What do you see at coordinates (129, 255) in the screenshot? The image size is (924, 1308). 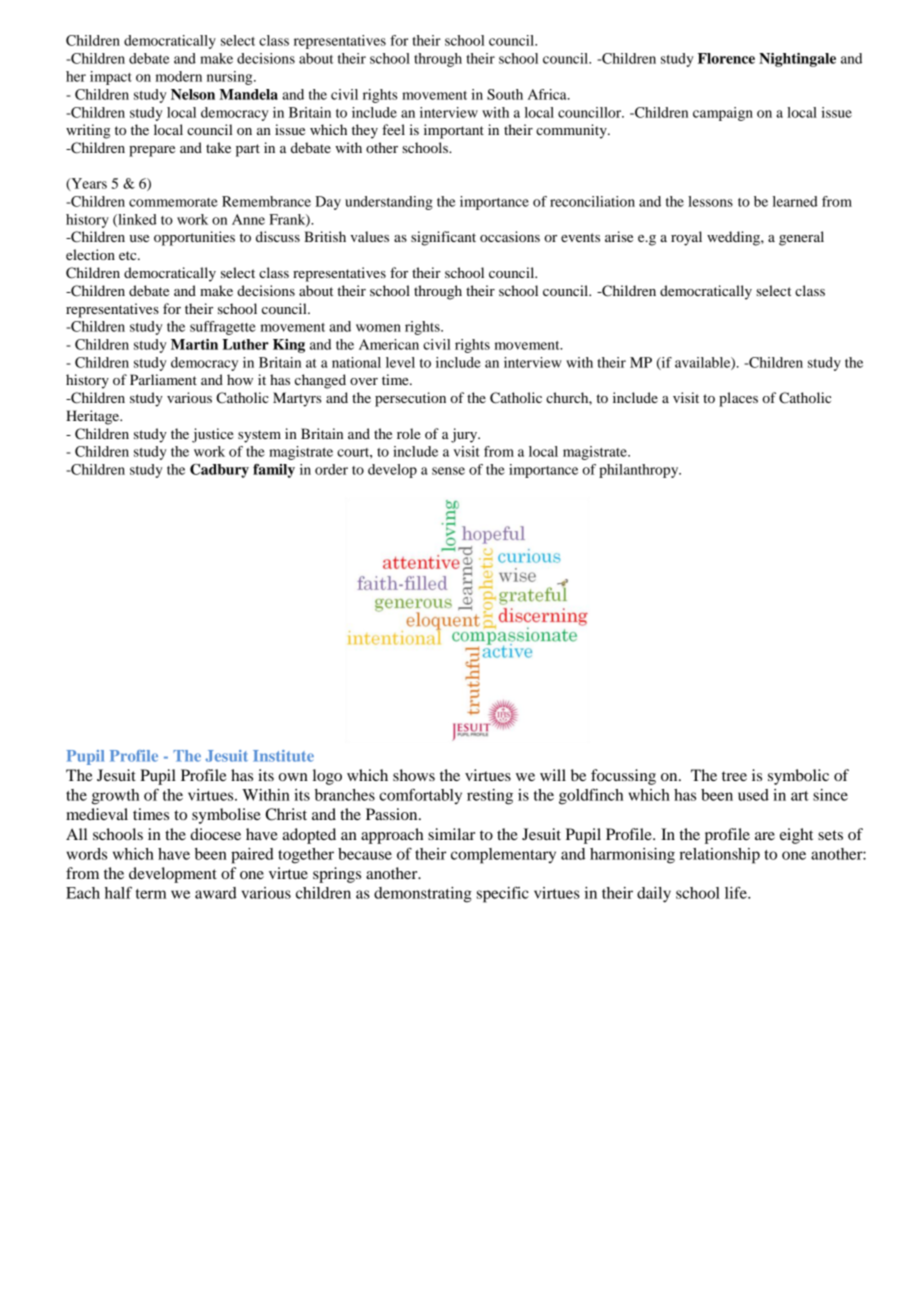 I see `etc` at bounding box center [129, 255].
